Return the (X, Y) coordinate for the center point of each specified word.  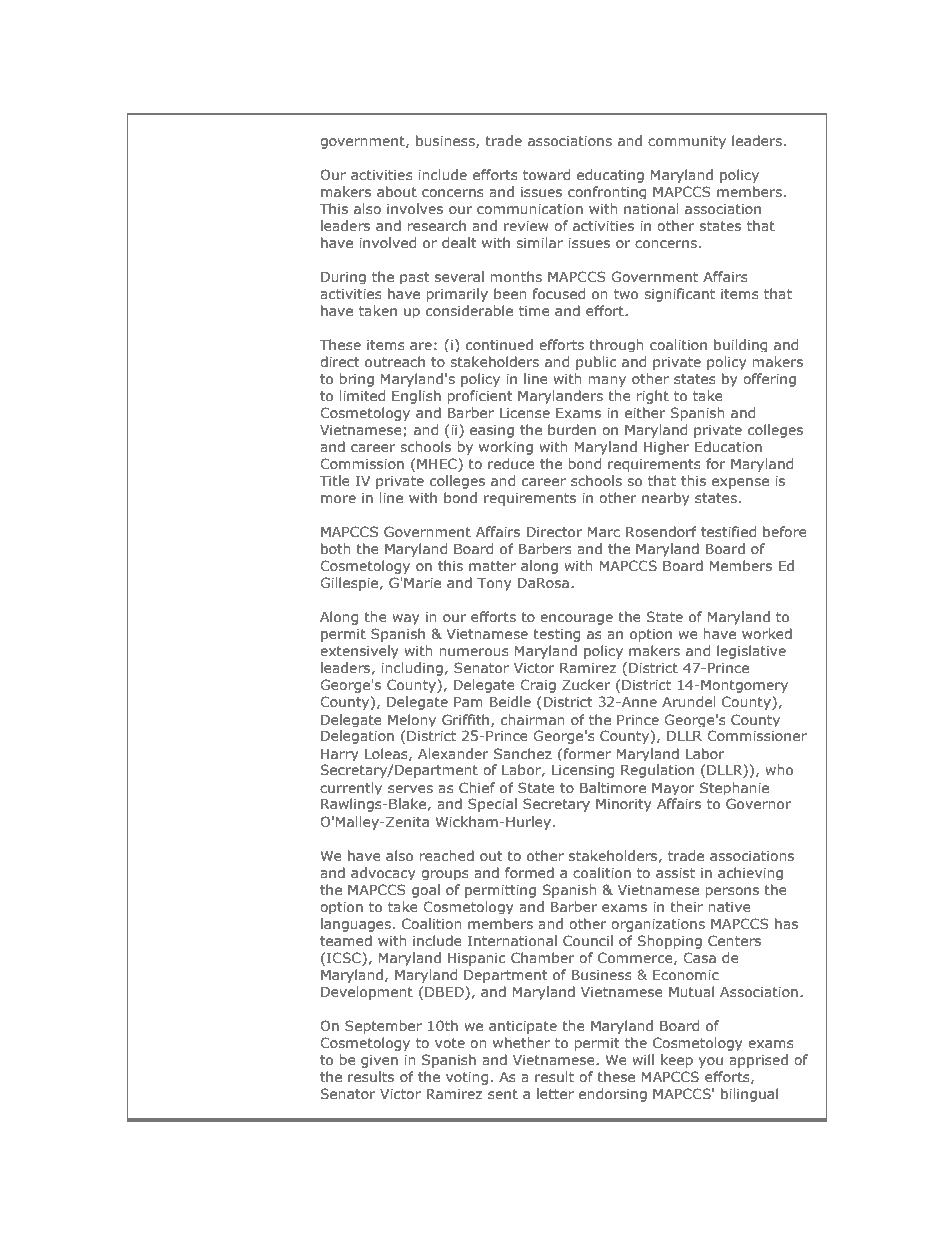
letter (555, 1093)
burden (572, 429)
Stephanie (734, 788)
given (379, 1061)
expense (740, 483)
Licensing (583, 771)
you (711, 1062)
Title (335, 480)
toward (546, 174)
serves (410, 789)
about (397, 191)
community (687, 142)
